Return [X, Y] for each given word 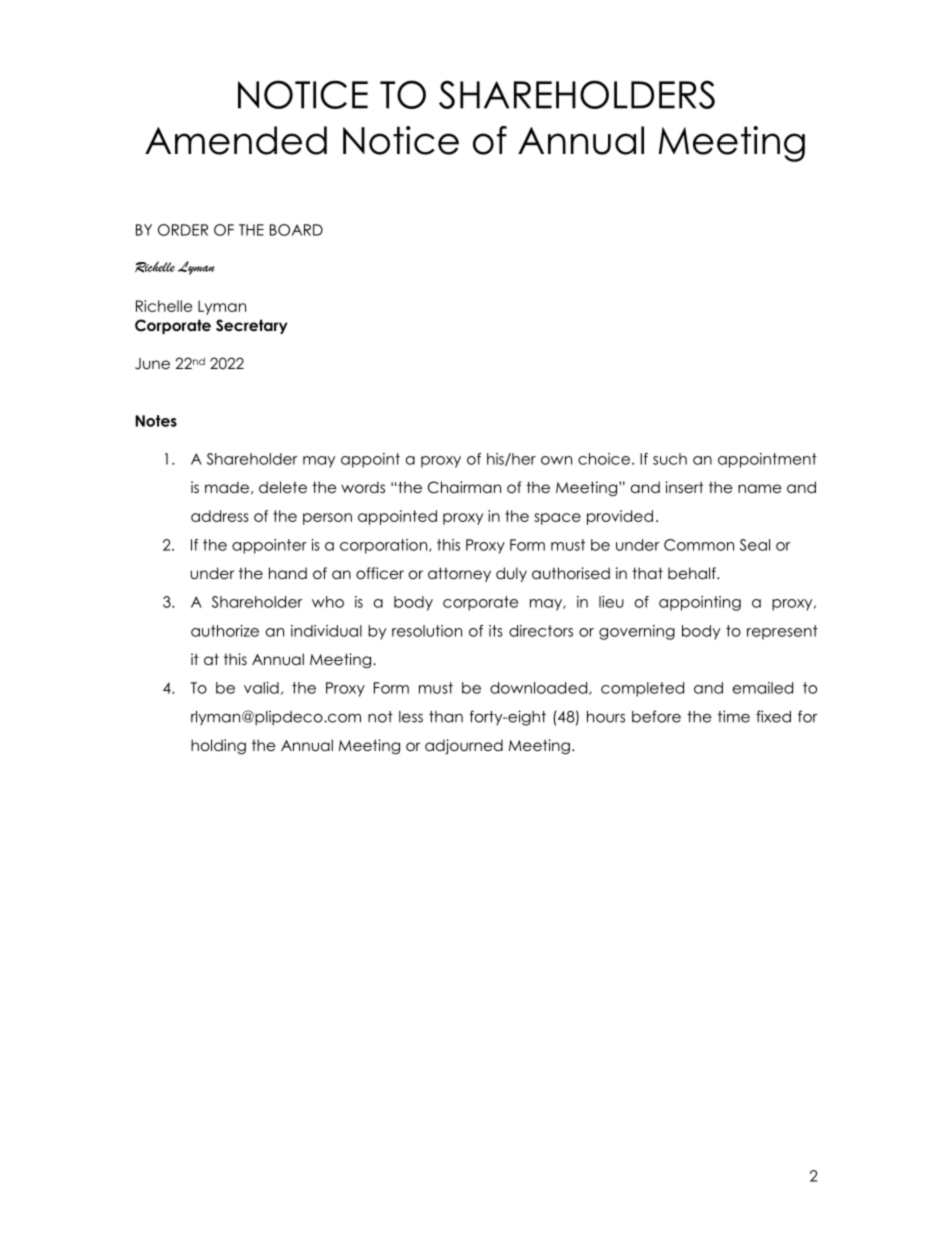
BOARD [296, 230]
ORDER [183, 230]
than [446, 717]
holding [218, 747]
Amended [236, 140]
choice [604, 459]
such [670, 459]
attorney [459, 574]
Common [699, 545]
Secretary [252, 326]
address [220, 516]
